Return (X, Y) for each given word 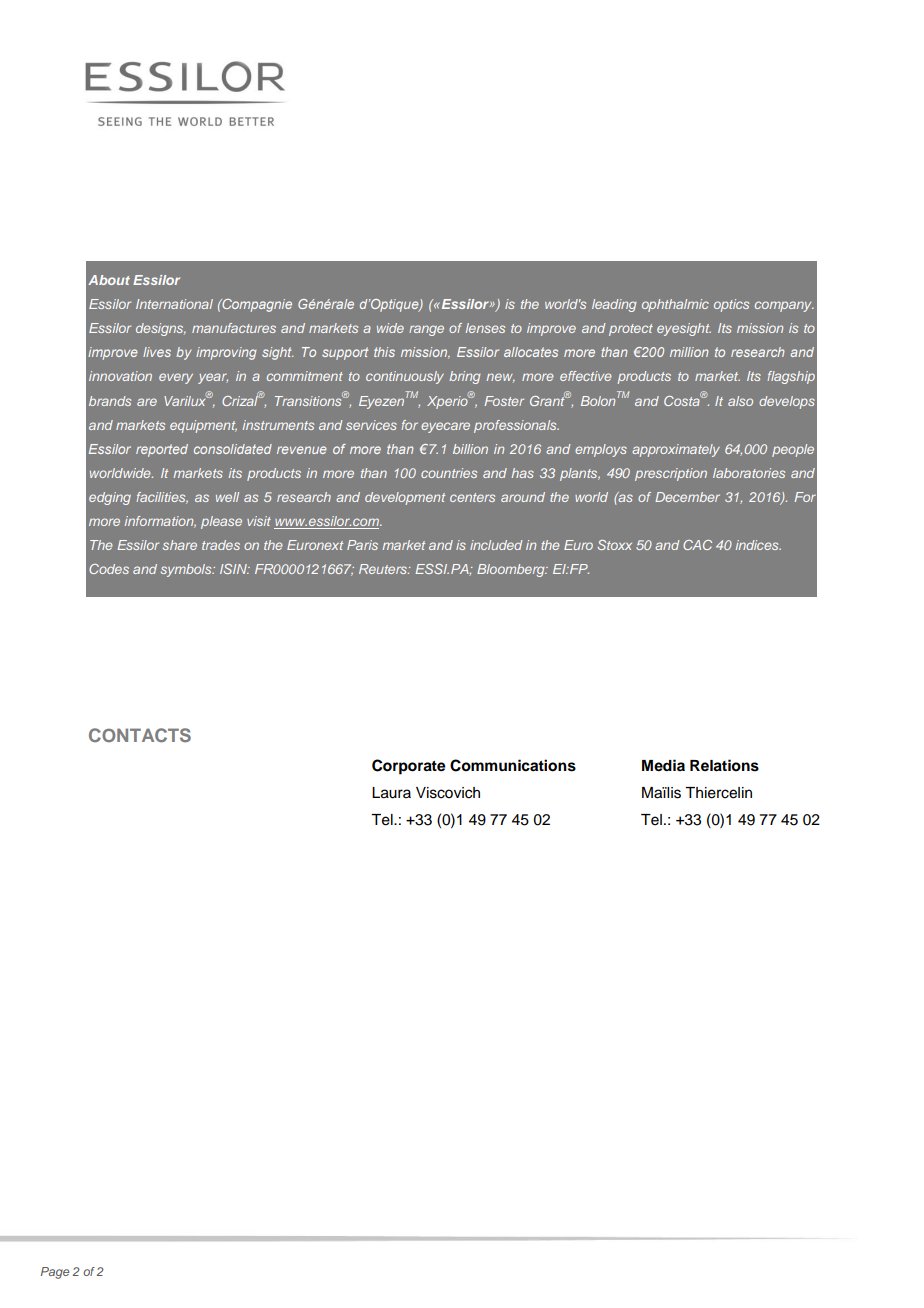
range (426, 330)
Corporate (409, 767)
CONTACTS (140, 735)
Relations (724, 765)
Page (55, 1273)
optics (731, 305)
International (174, 304)
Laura (391, 793)
